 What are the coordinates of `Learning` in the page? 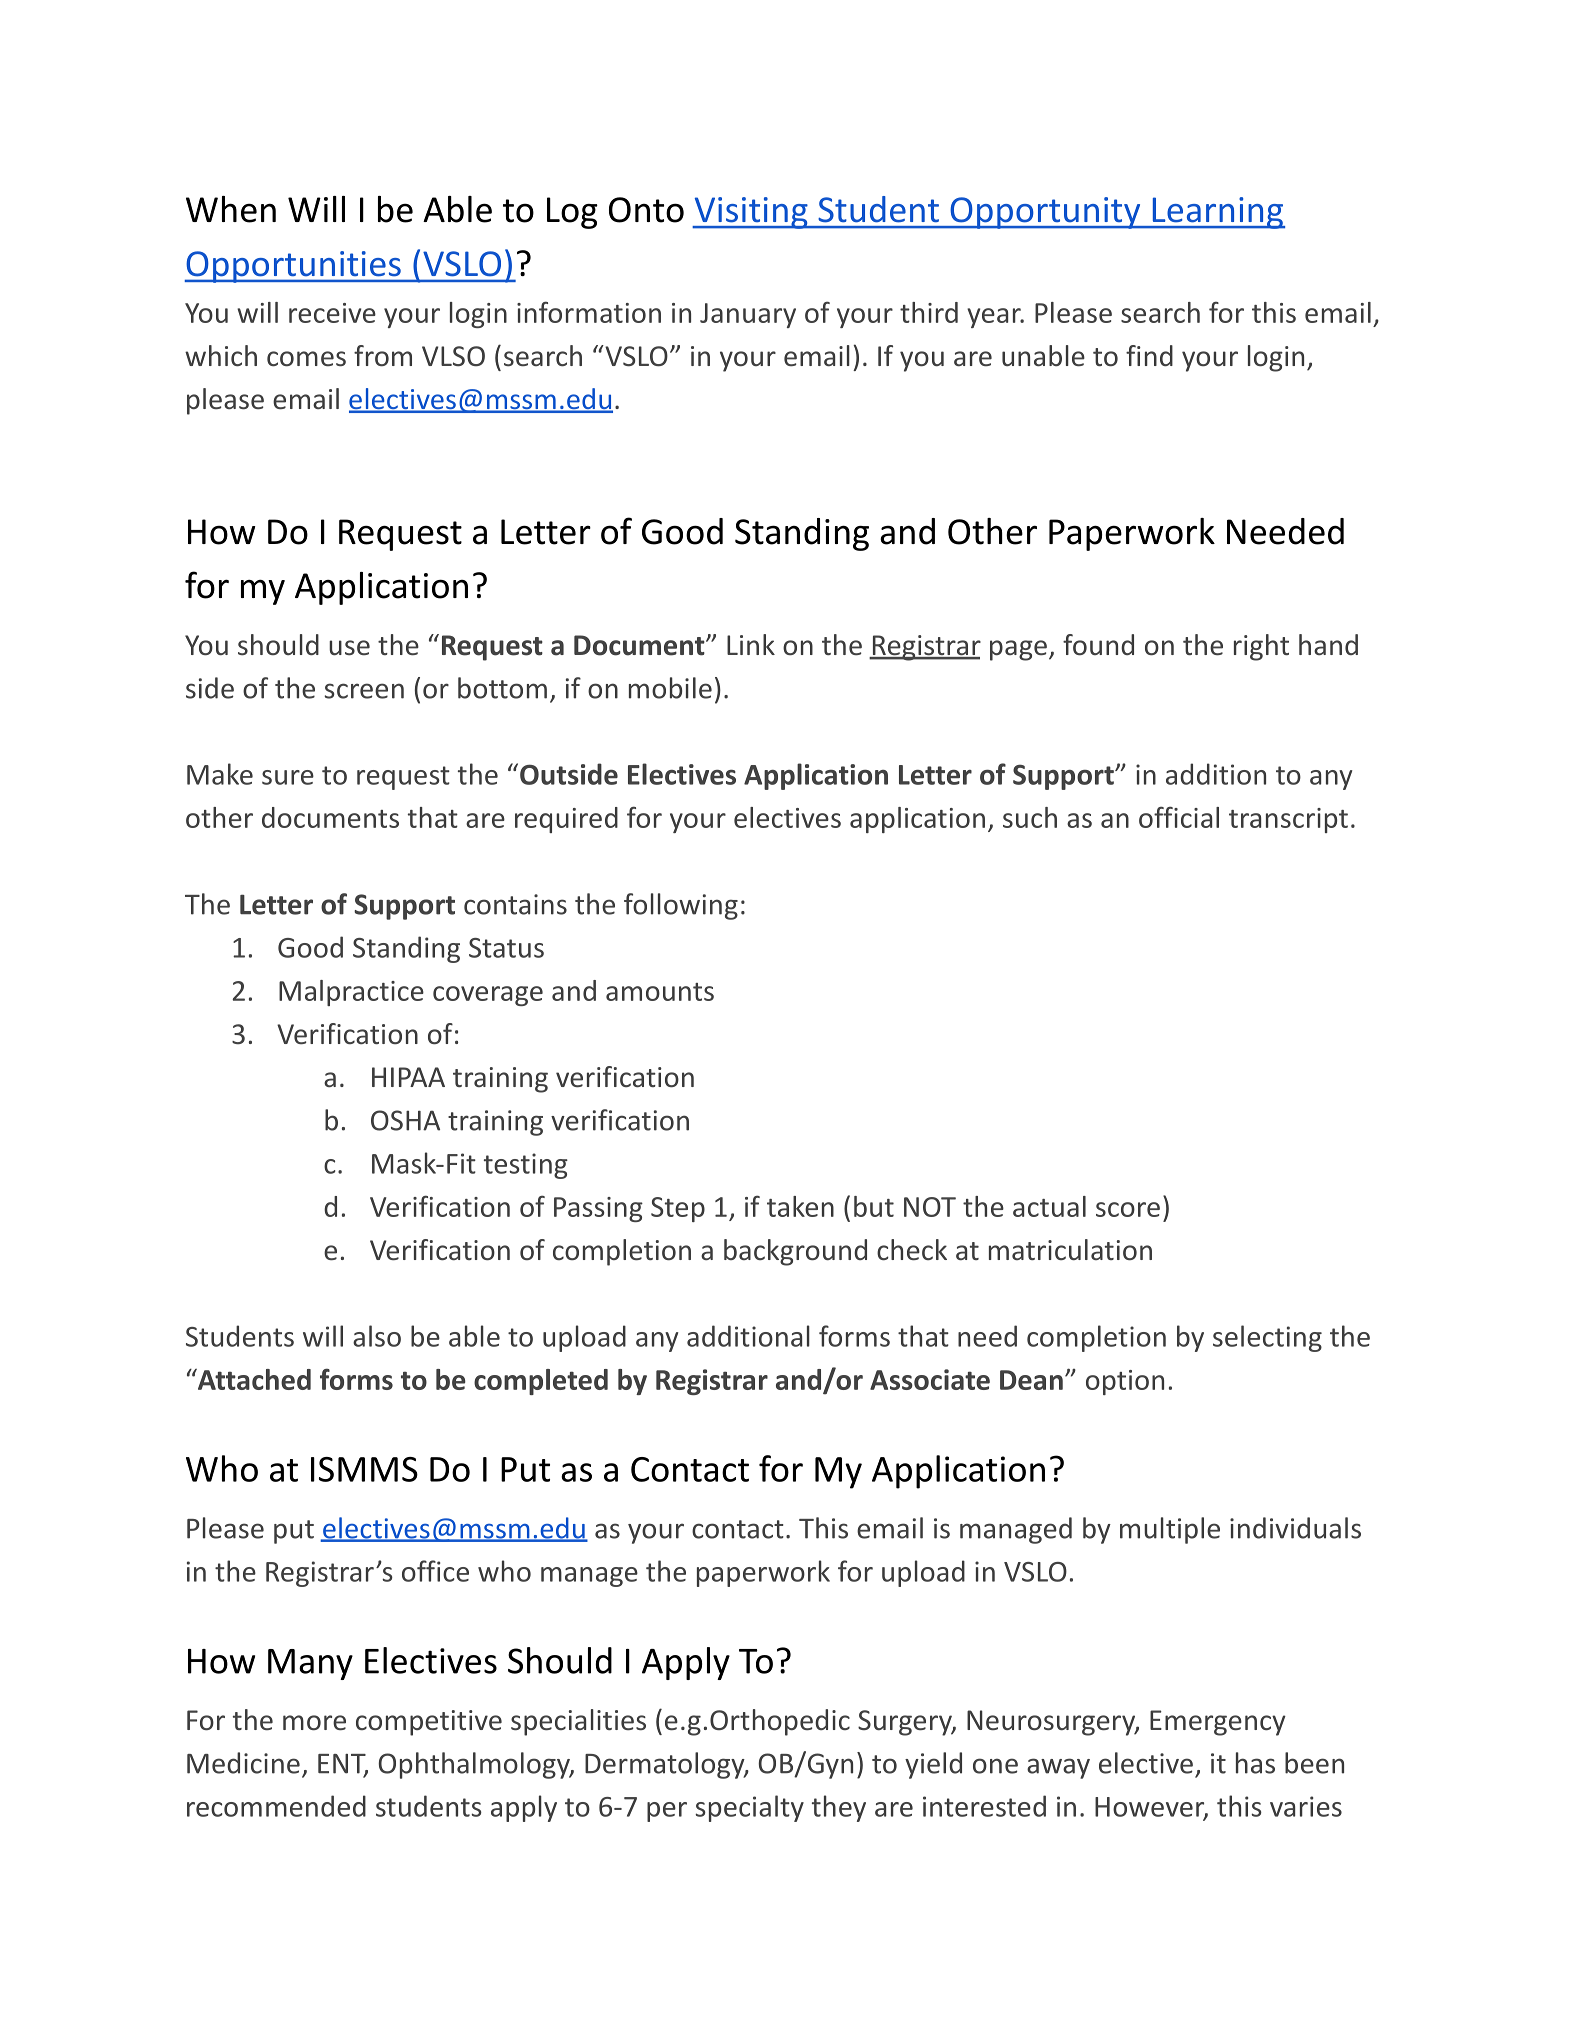 It's located at (1217, 213).
